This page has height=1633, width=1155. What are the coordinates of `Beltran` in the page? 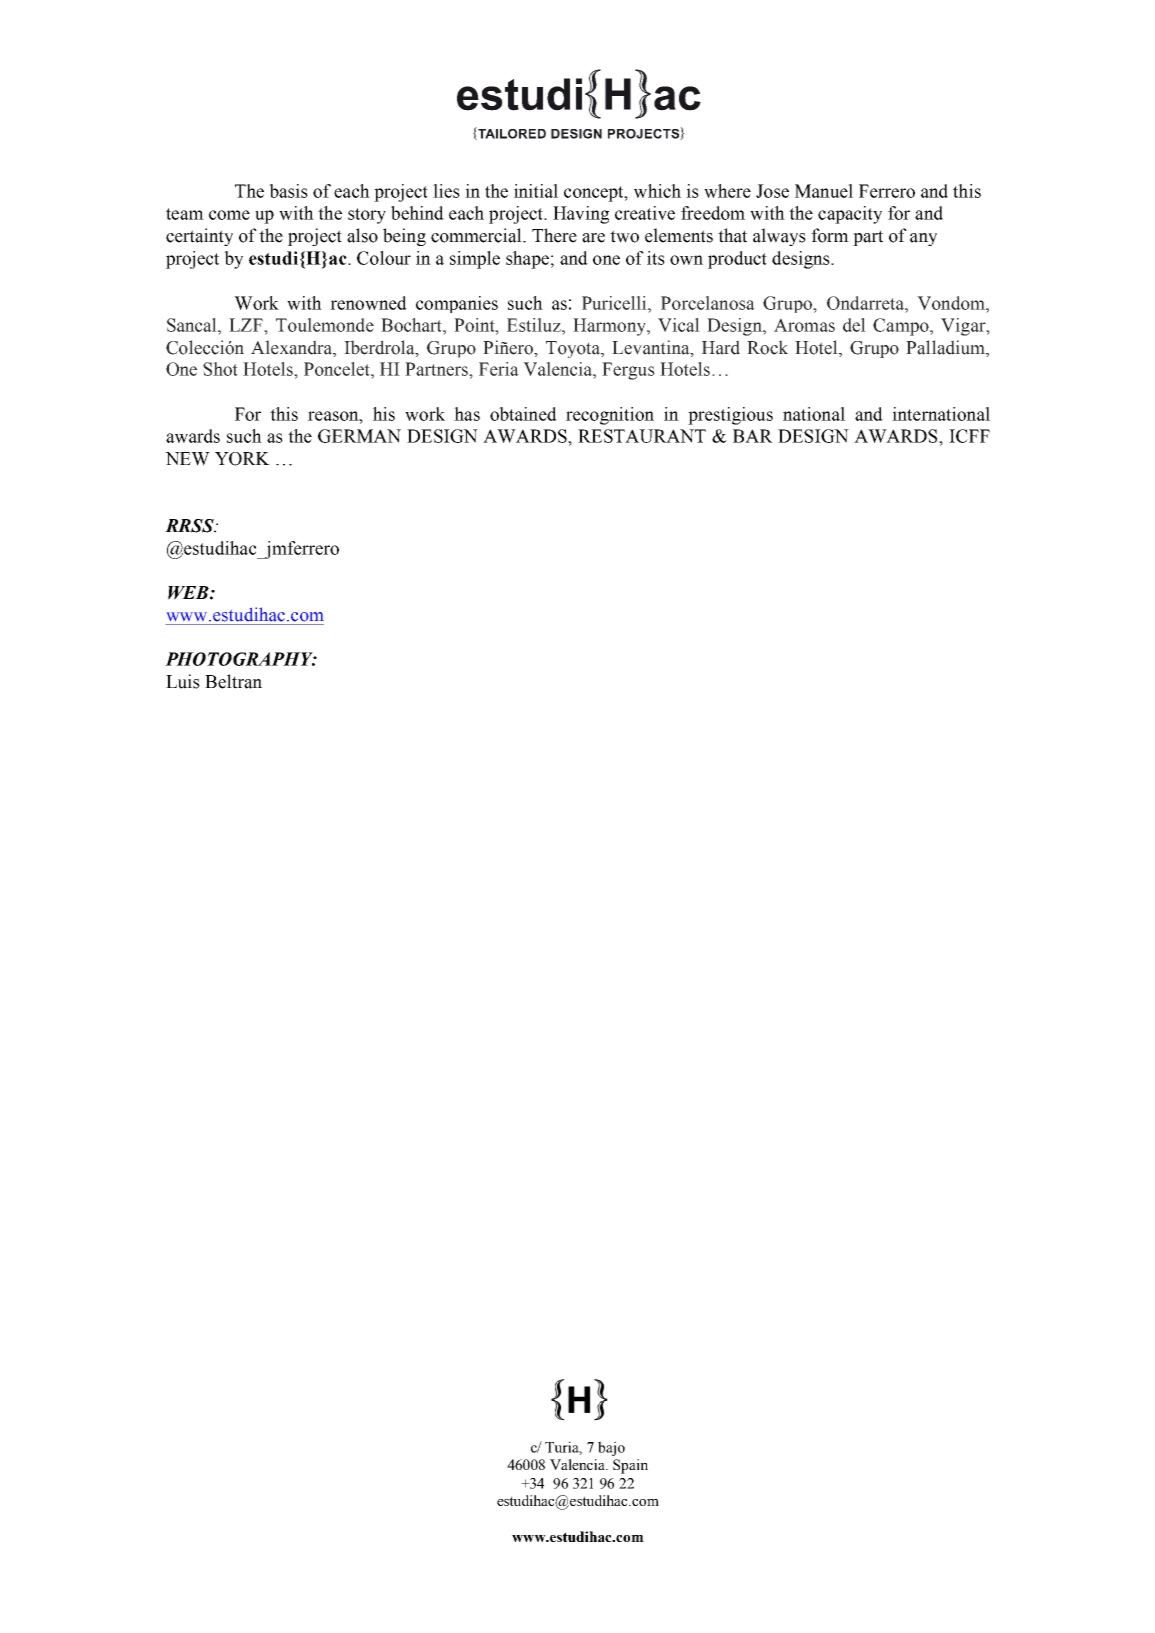 It's located at (233, 681).
